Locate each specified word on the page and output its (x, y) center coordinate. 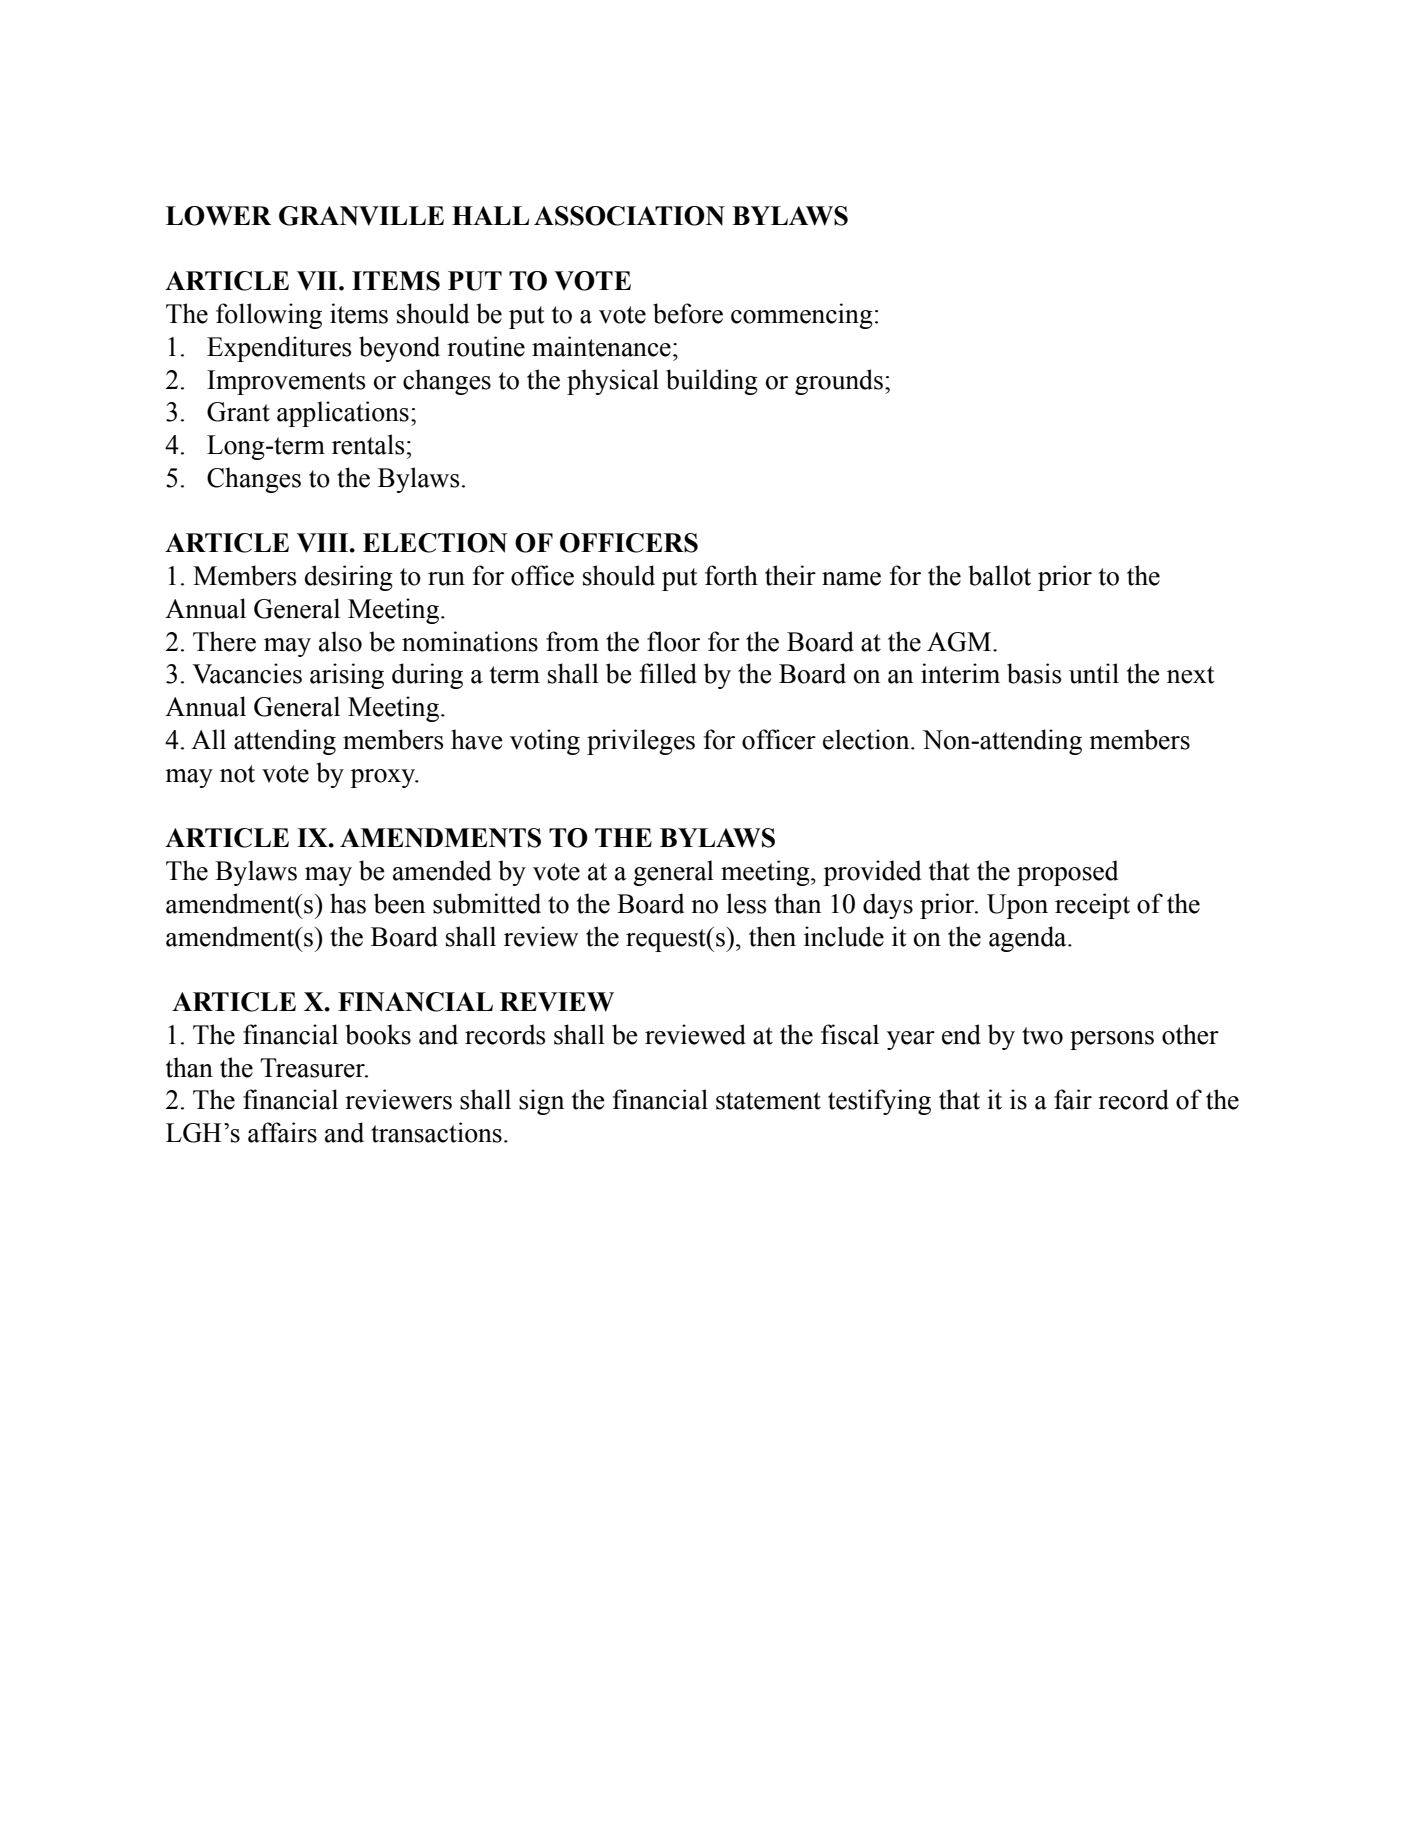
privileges (641, 742)
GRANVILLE (361, 216)
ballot (999, 575)
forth (731, 575)
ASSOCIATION (629, 216)
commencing (802, 316)
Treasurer (313, 1068)
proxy (384, 778)
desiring (349, 578)
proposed (1067, 873)
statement (768, 1101)
